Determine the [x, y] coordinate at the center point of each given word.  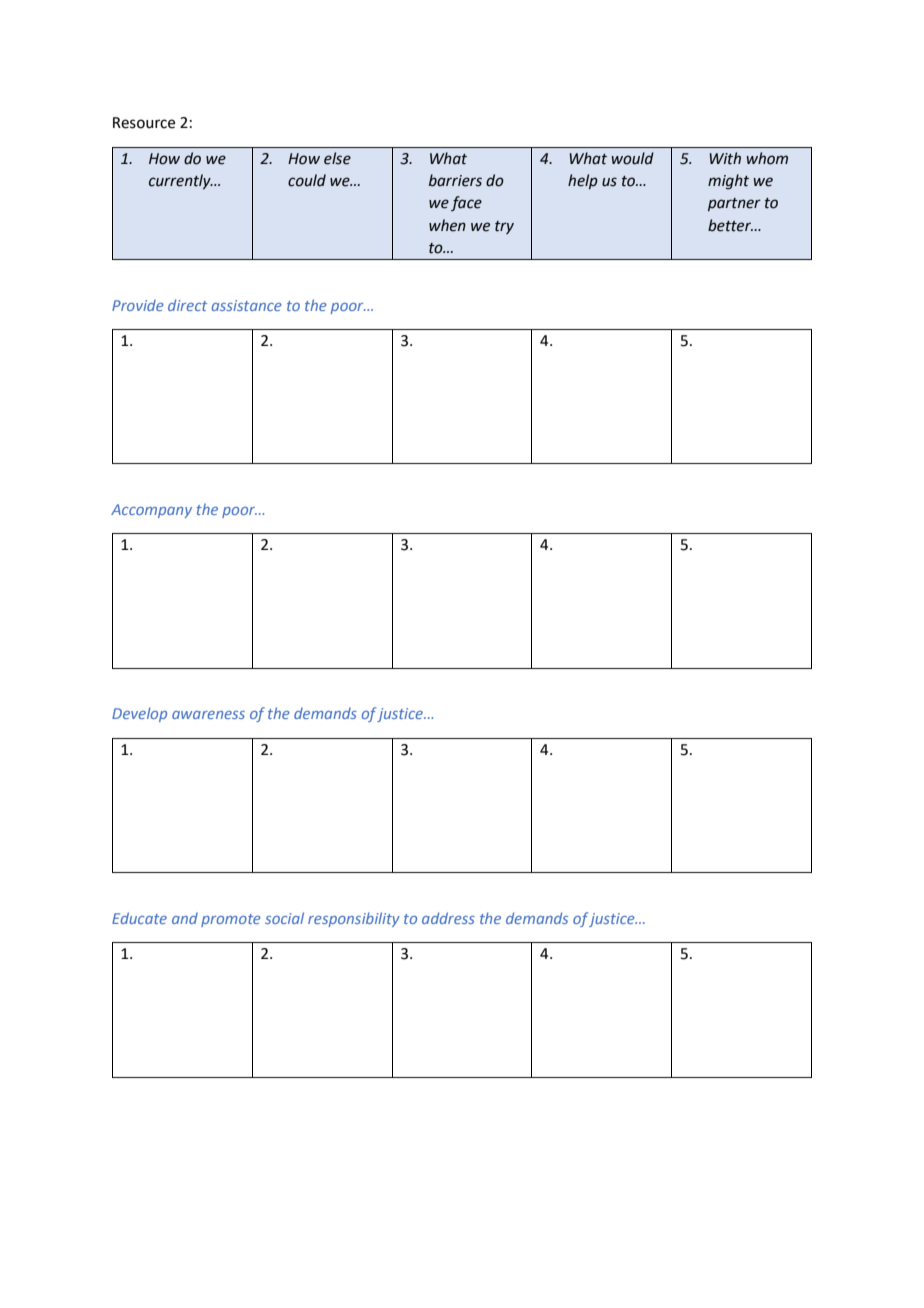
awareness [208, 715]
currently [181, 181]
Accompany [151, 511]
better [730, 225]
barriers [455, 180]
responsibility [354, 919]
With [725, 158]
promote [231, 920]
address [448, 918]
